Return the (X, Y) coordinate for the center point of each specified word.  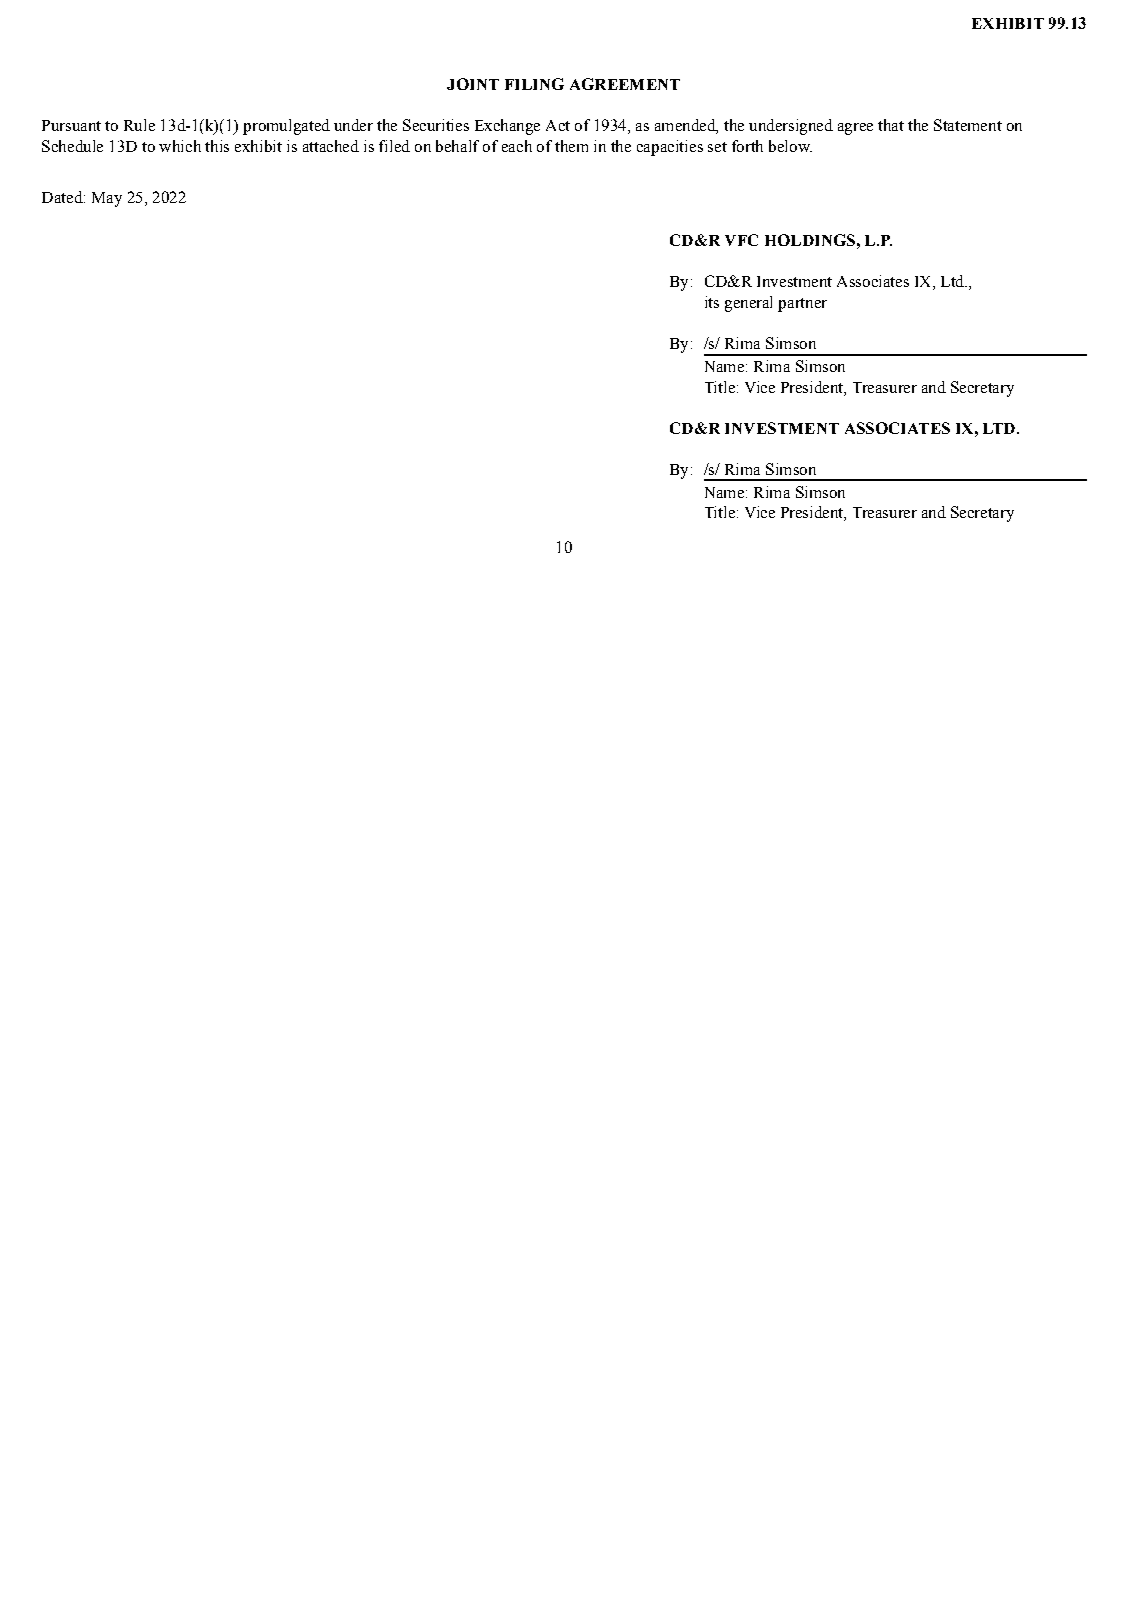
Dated (63, 197)
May (107, 199)
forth (747, 146)
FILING (534, 84)
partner (802, 305)
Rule (139, 125)
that (891, 125)
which (180, 146)
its (712, 302)
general (748, 304)
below (790, 146)
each (517, 146)
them (571, 146)
